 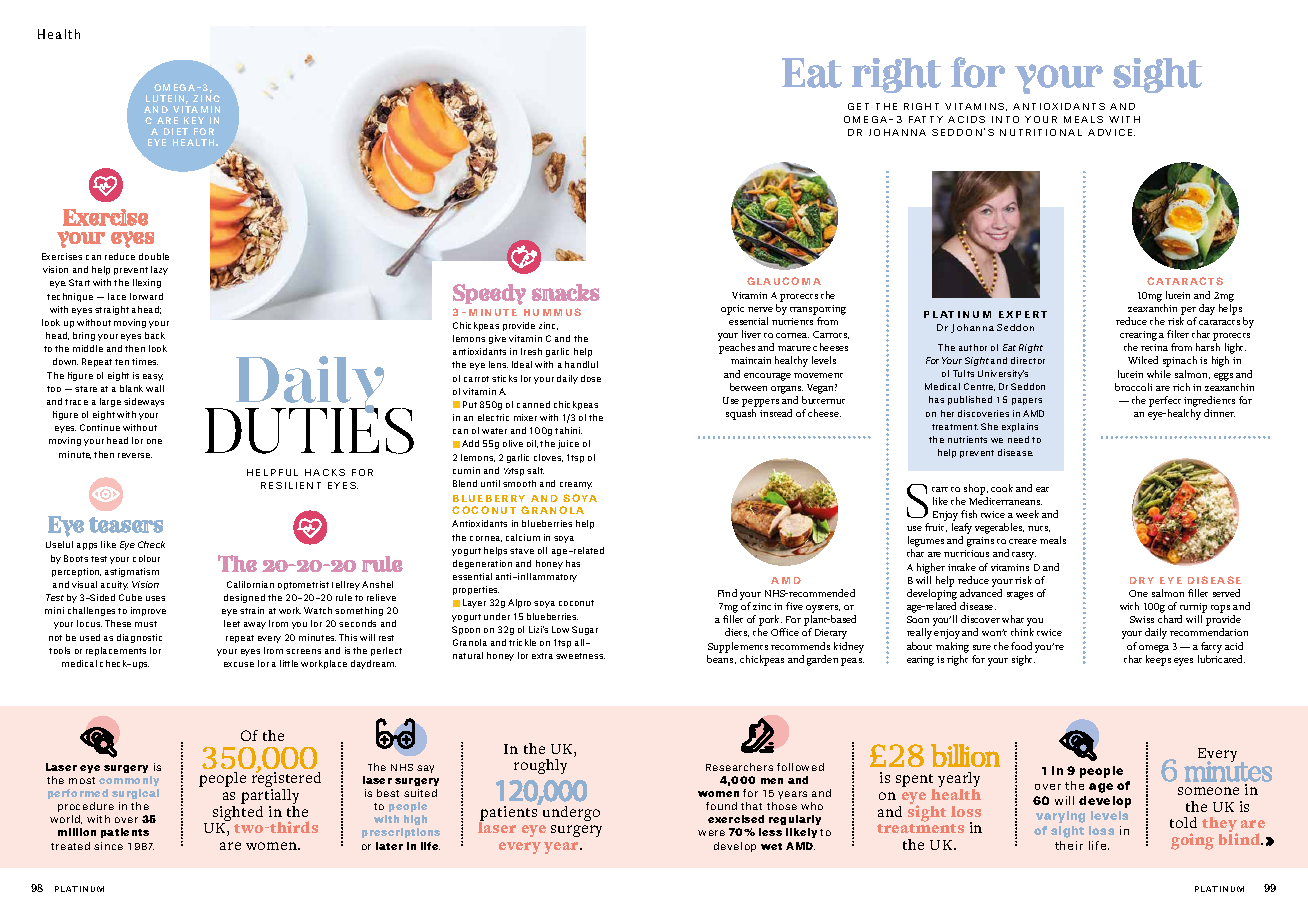 What do you see at coordinates (153, 377) in the document?
I see `easy` at bounding box center [153, 377].
